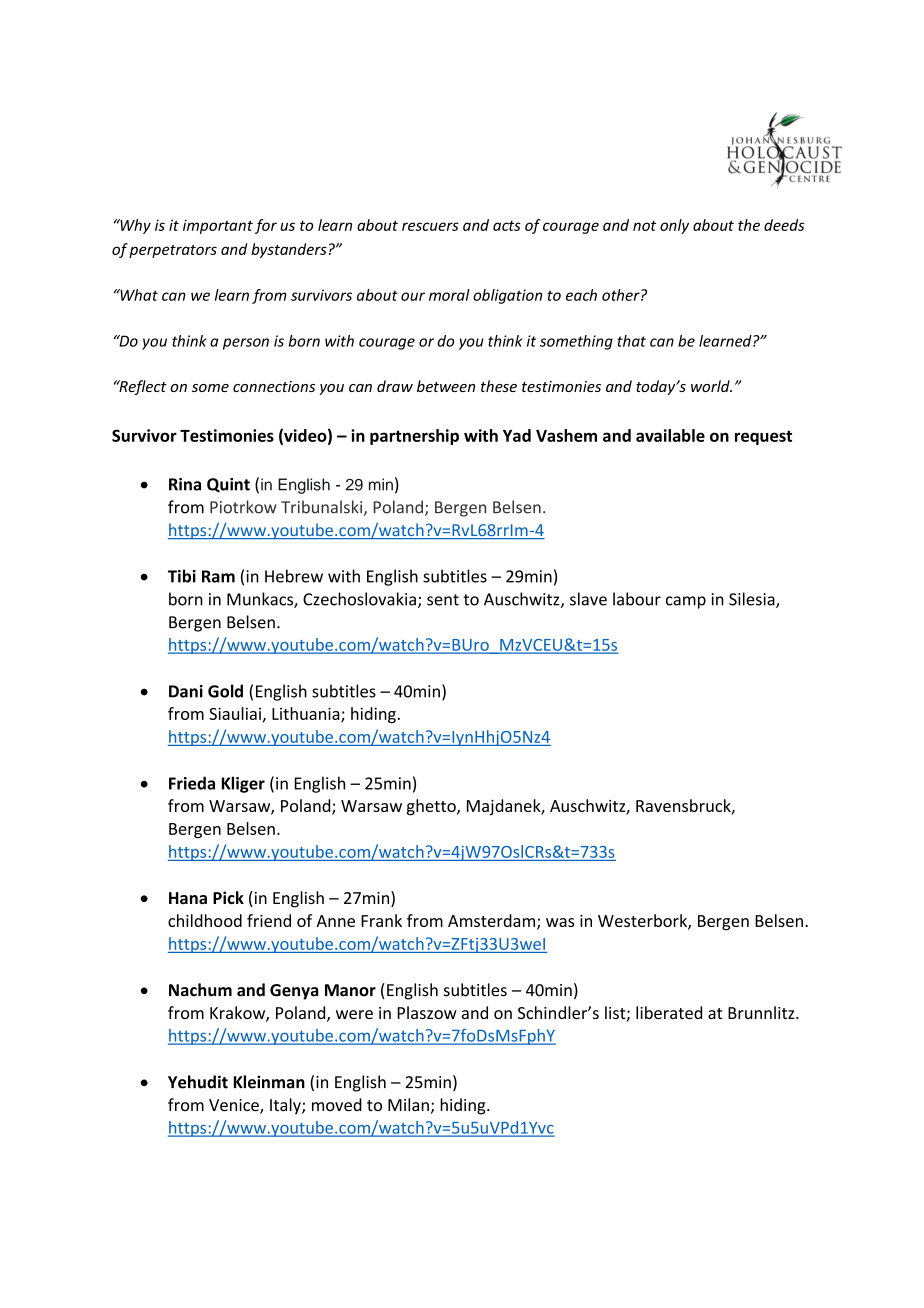 The width and height of the document is (924, 1308). Describe the element at coordinates (686, 602) in the document. I see `camp` at that location.
